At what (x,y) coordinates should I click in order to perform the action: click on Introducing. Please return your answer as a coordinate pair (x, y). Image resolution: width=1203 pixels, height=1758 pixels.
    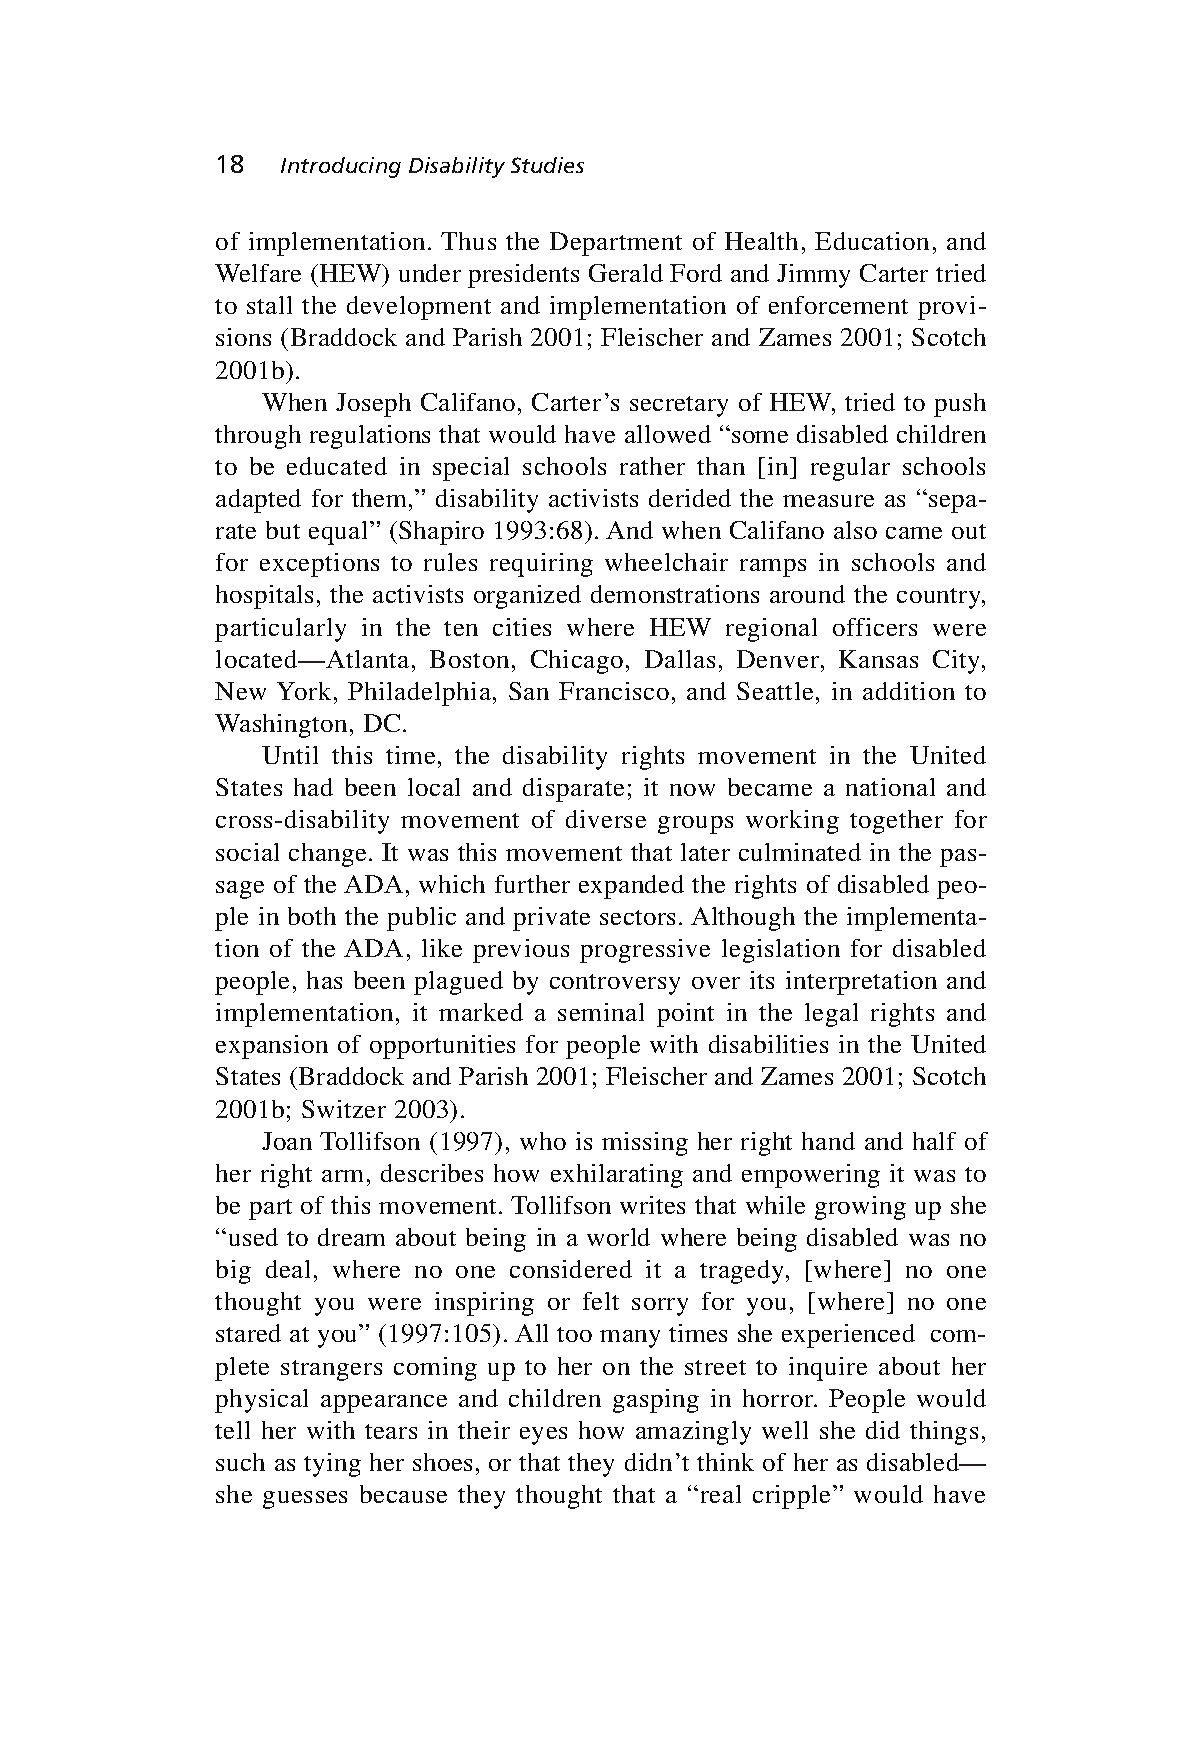
    Looking at the image, I should click on (341, 167).
